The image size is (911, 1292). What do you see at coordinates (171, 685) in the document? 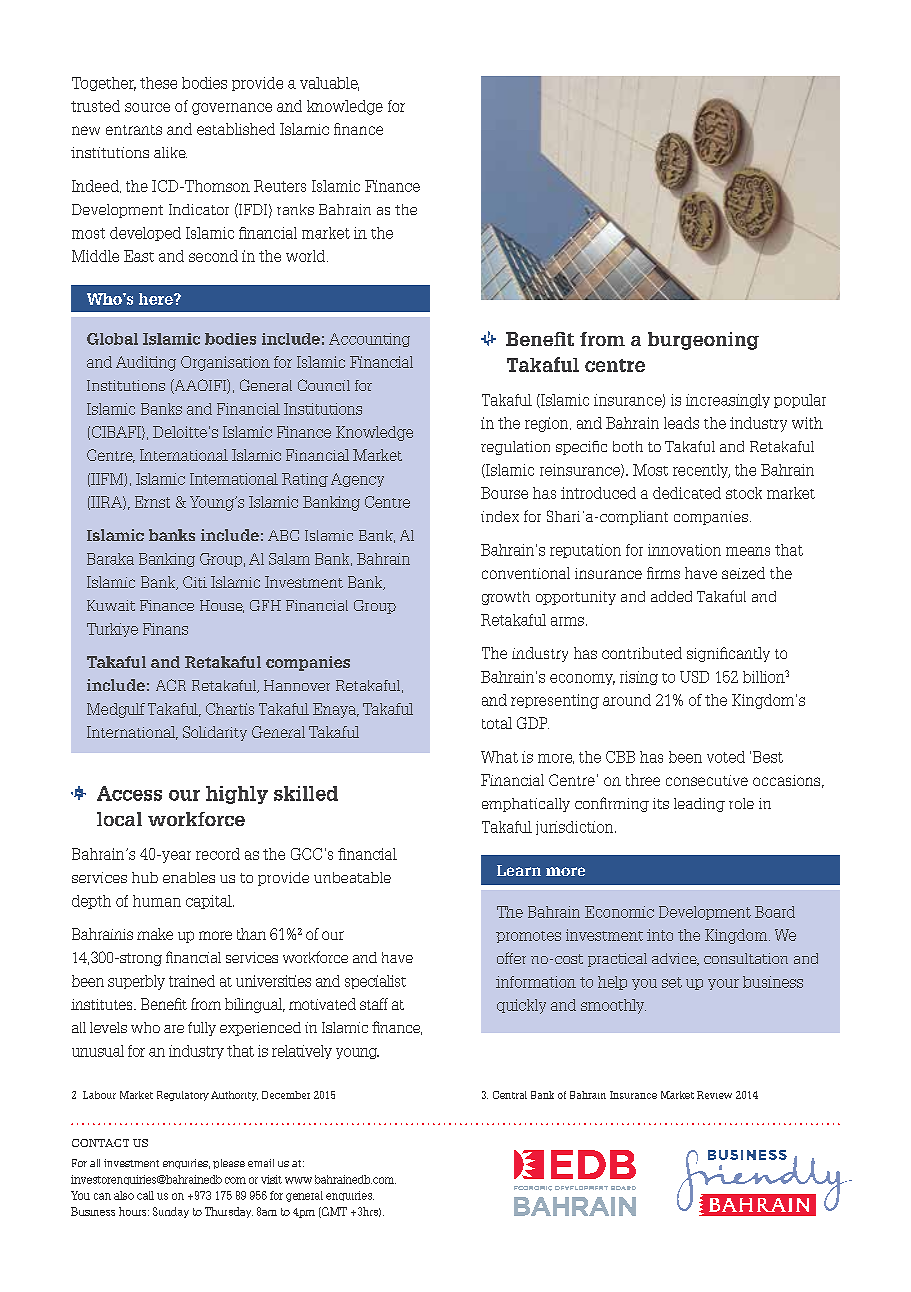
I see `ACR` at bounding box center [171, 685].
